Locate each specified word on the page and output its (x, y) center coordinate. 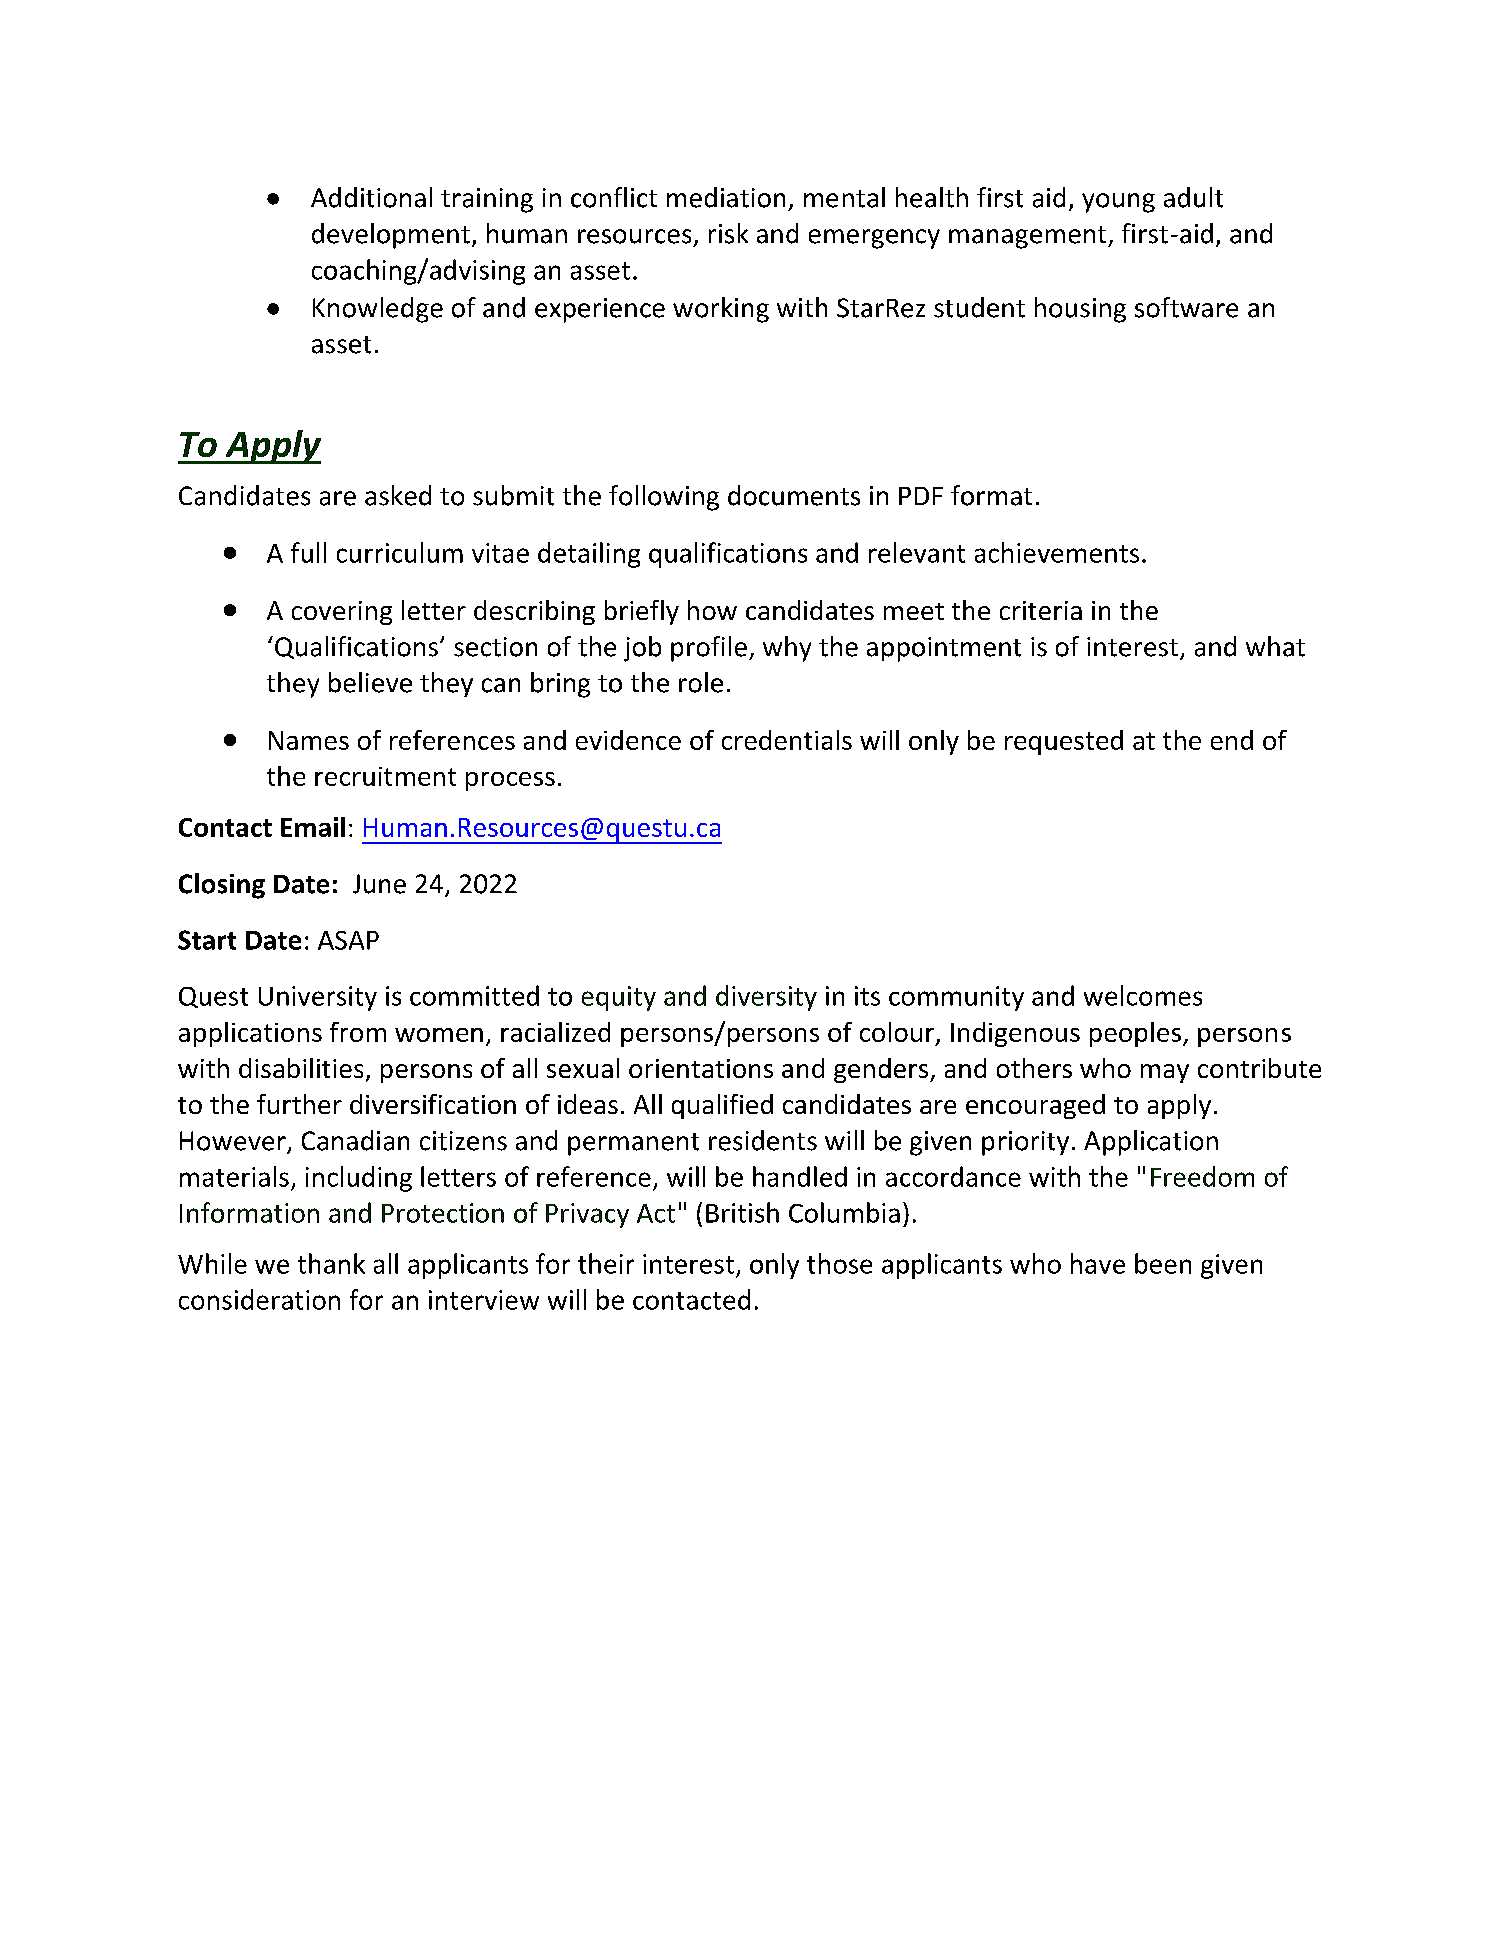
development (391, 236)
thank (331, 1263)
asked (398, 495)
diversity (766, 998)
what (1275, 646)
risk (728, 233)
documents (794, 495)
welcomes (1143, 995)
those (839, 1263)
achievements (1057, 552)
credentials (787, 740)
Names (309, 740)
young (1118, 203)
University (318, 998)
